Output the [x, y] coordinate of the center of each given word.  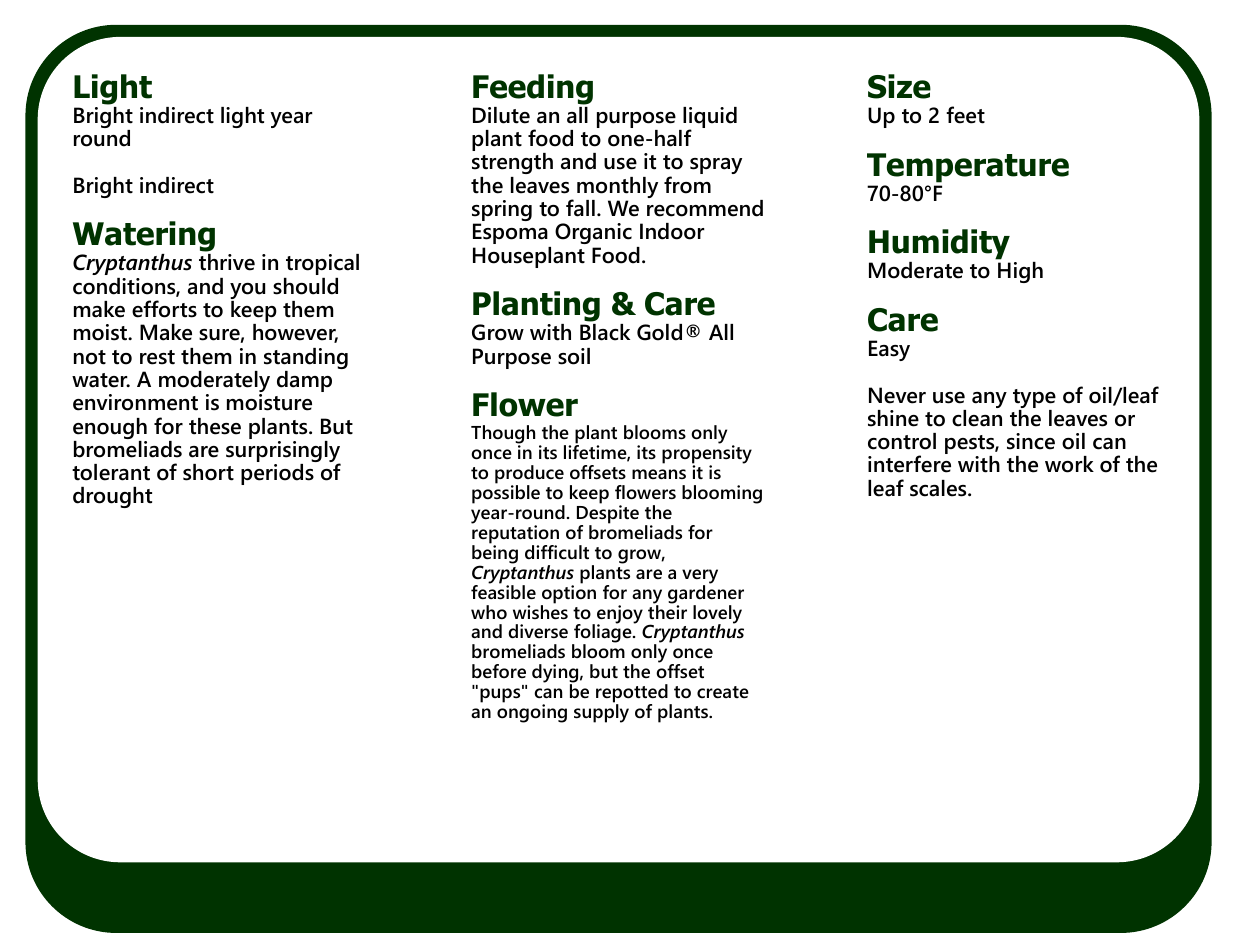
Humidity [939, 244]
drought [112, 497]
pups [501, 695]
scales [939, 488]
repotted [633, 695]
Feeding [533, 89]
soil [574, 356]
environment [135, 402]
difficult [557, 552]
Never [897, 395]
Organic [593, 233]
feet [965, 115]
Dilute [501, 115]
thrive [227, 262]
